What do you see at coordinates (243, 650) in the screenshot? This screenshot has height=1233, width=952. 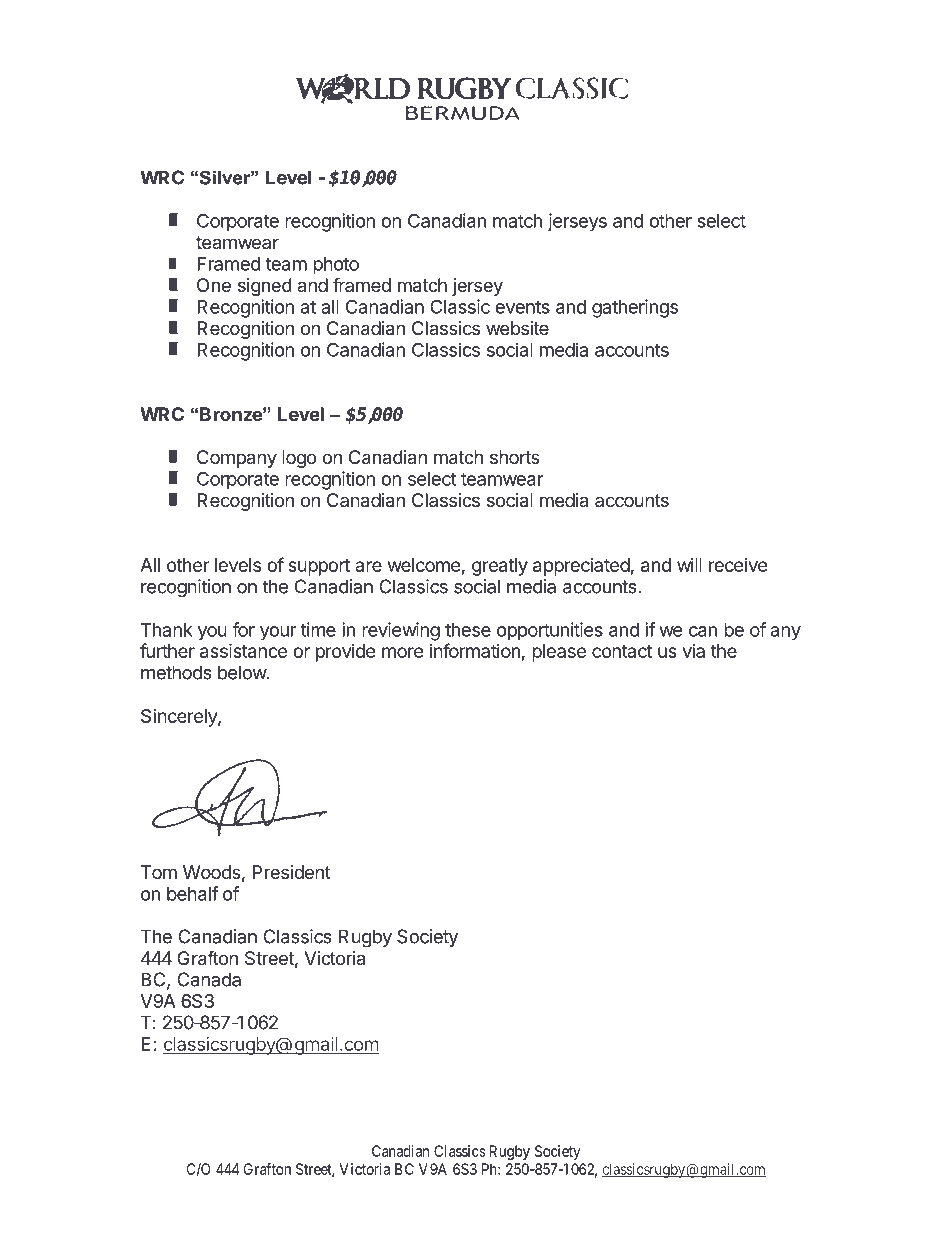 I see `assistance` at bounding box center [243, 650].
